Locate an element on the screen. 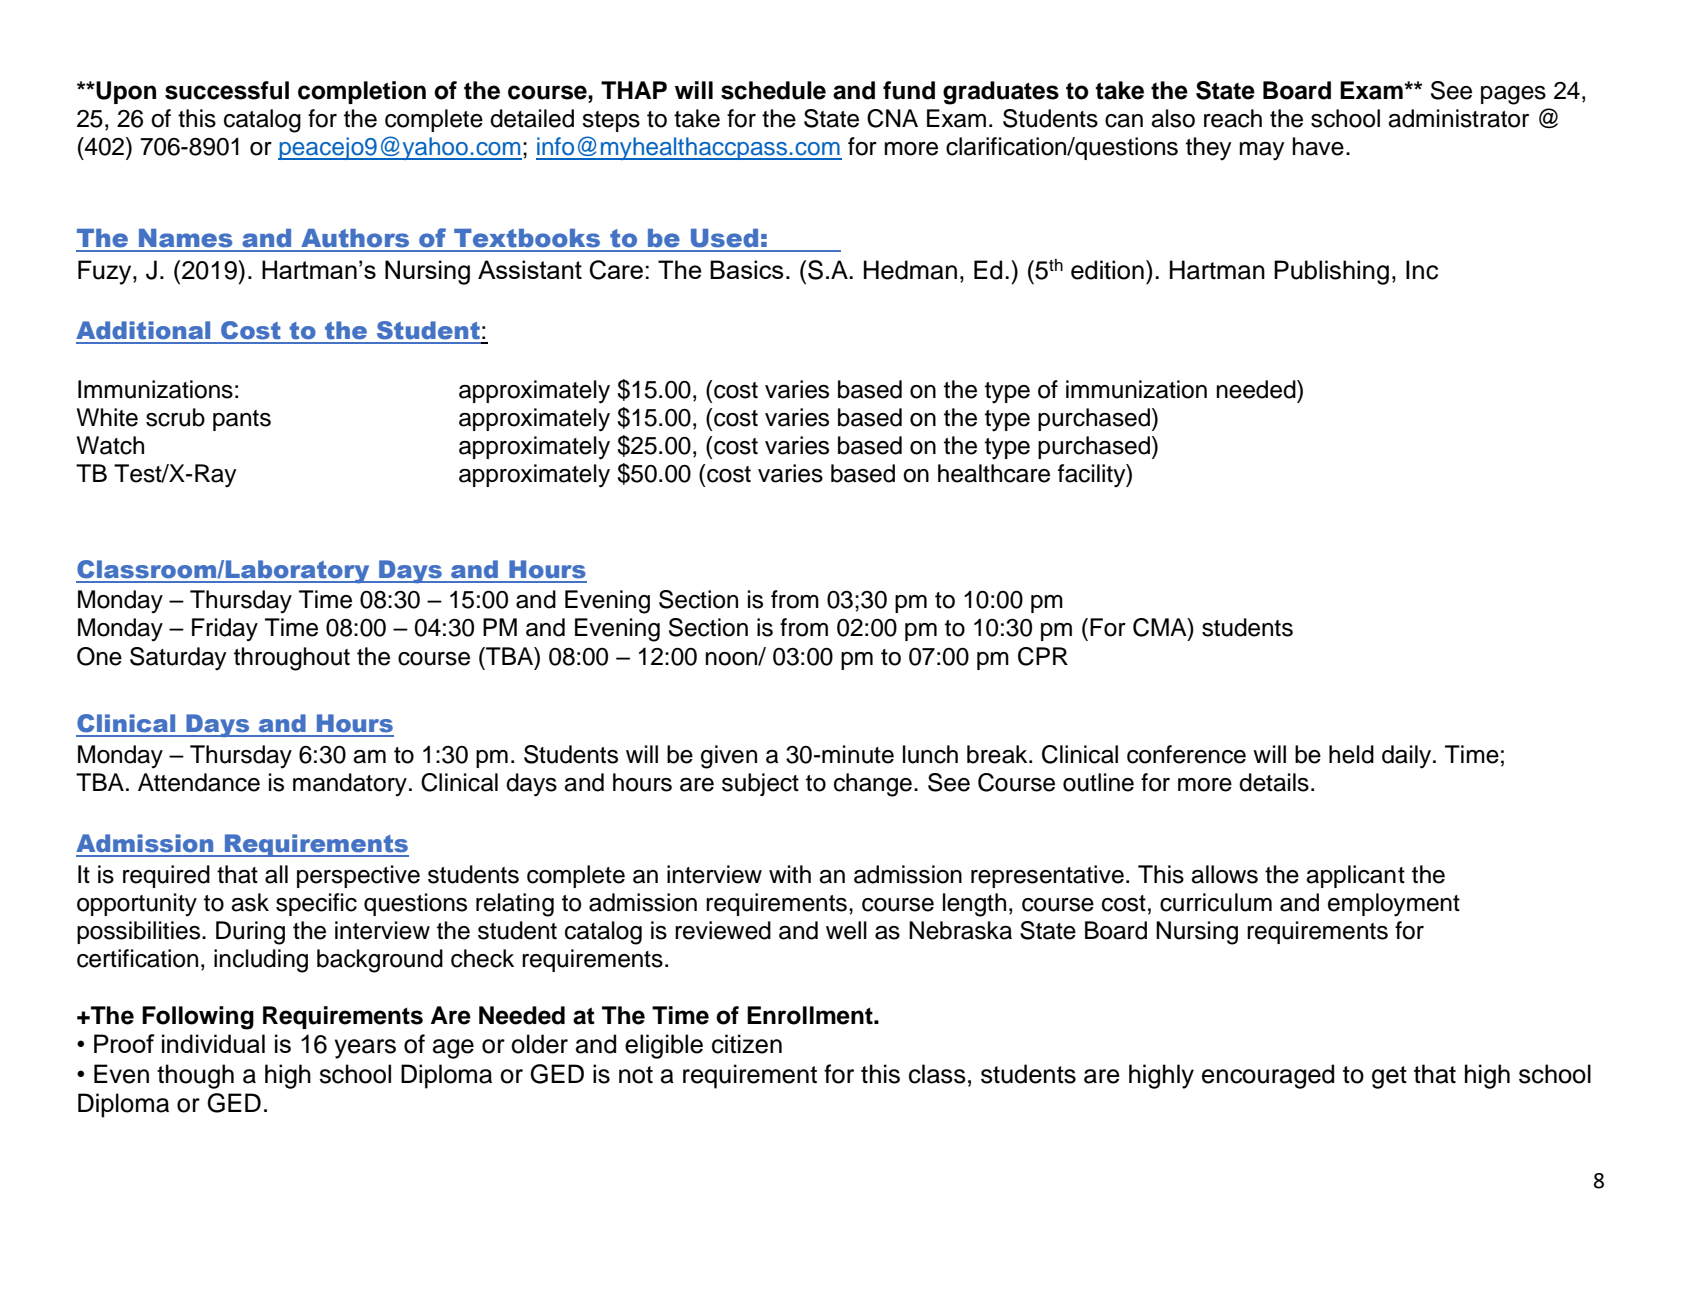  given is located at coordinates (729, 757).
